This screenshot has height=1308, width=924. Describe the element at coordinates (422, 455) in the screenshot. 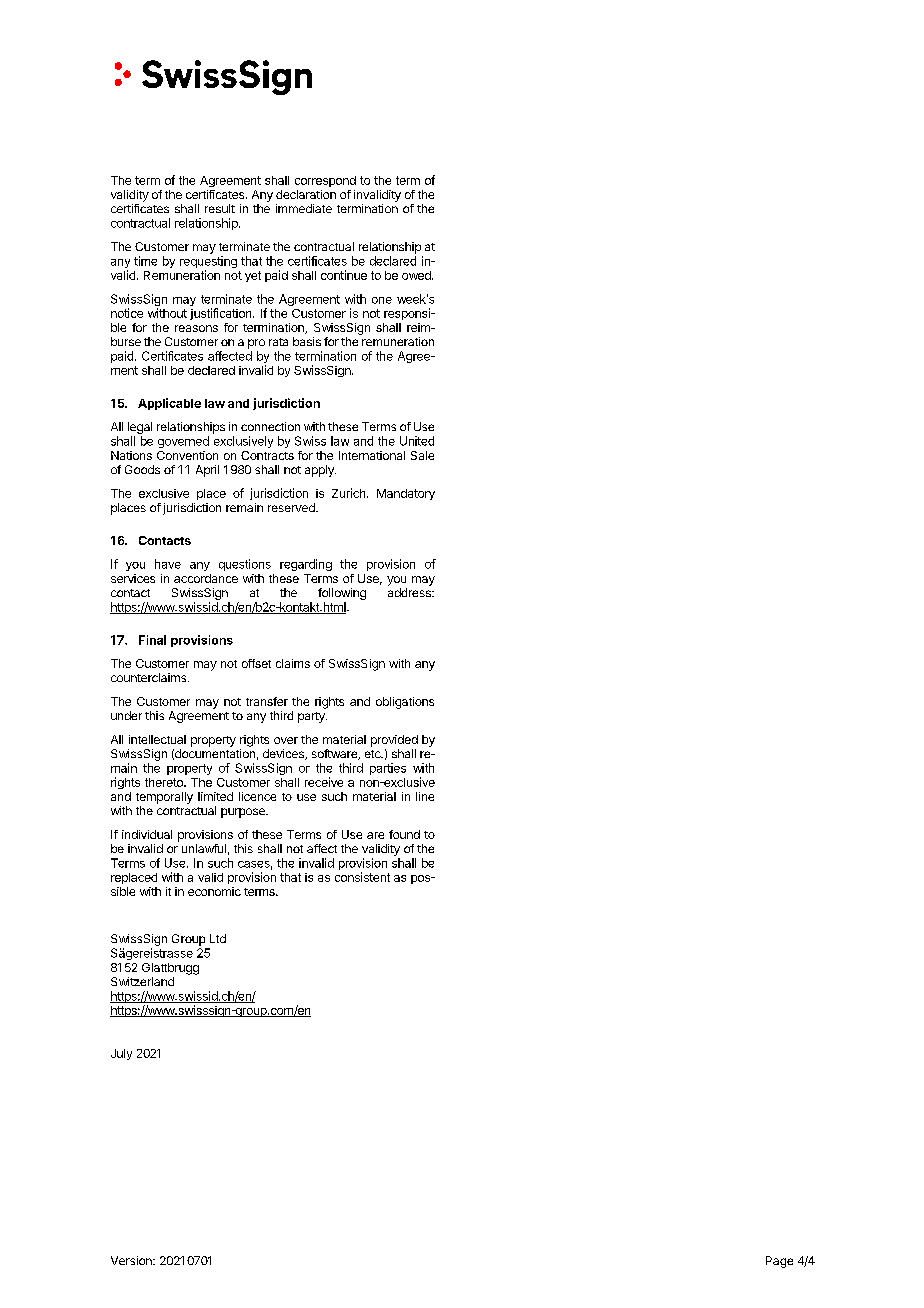

I see `Sale` at that location.
